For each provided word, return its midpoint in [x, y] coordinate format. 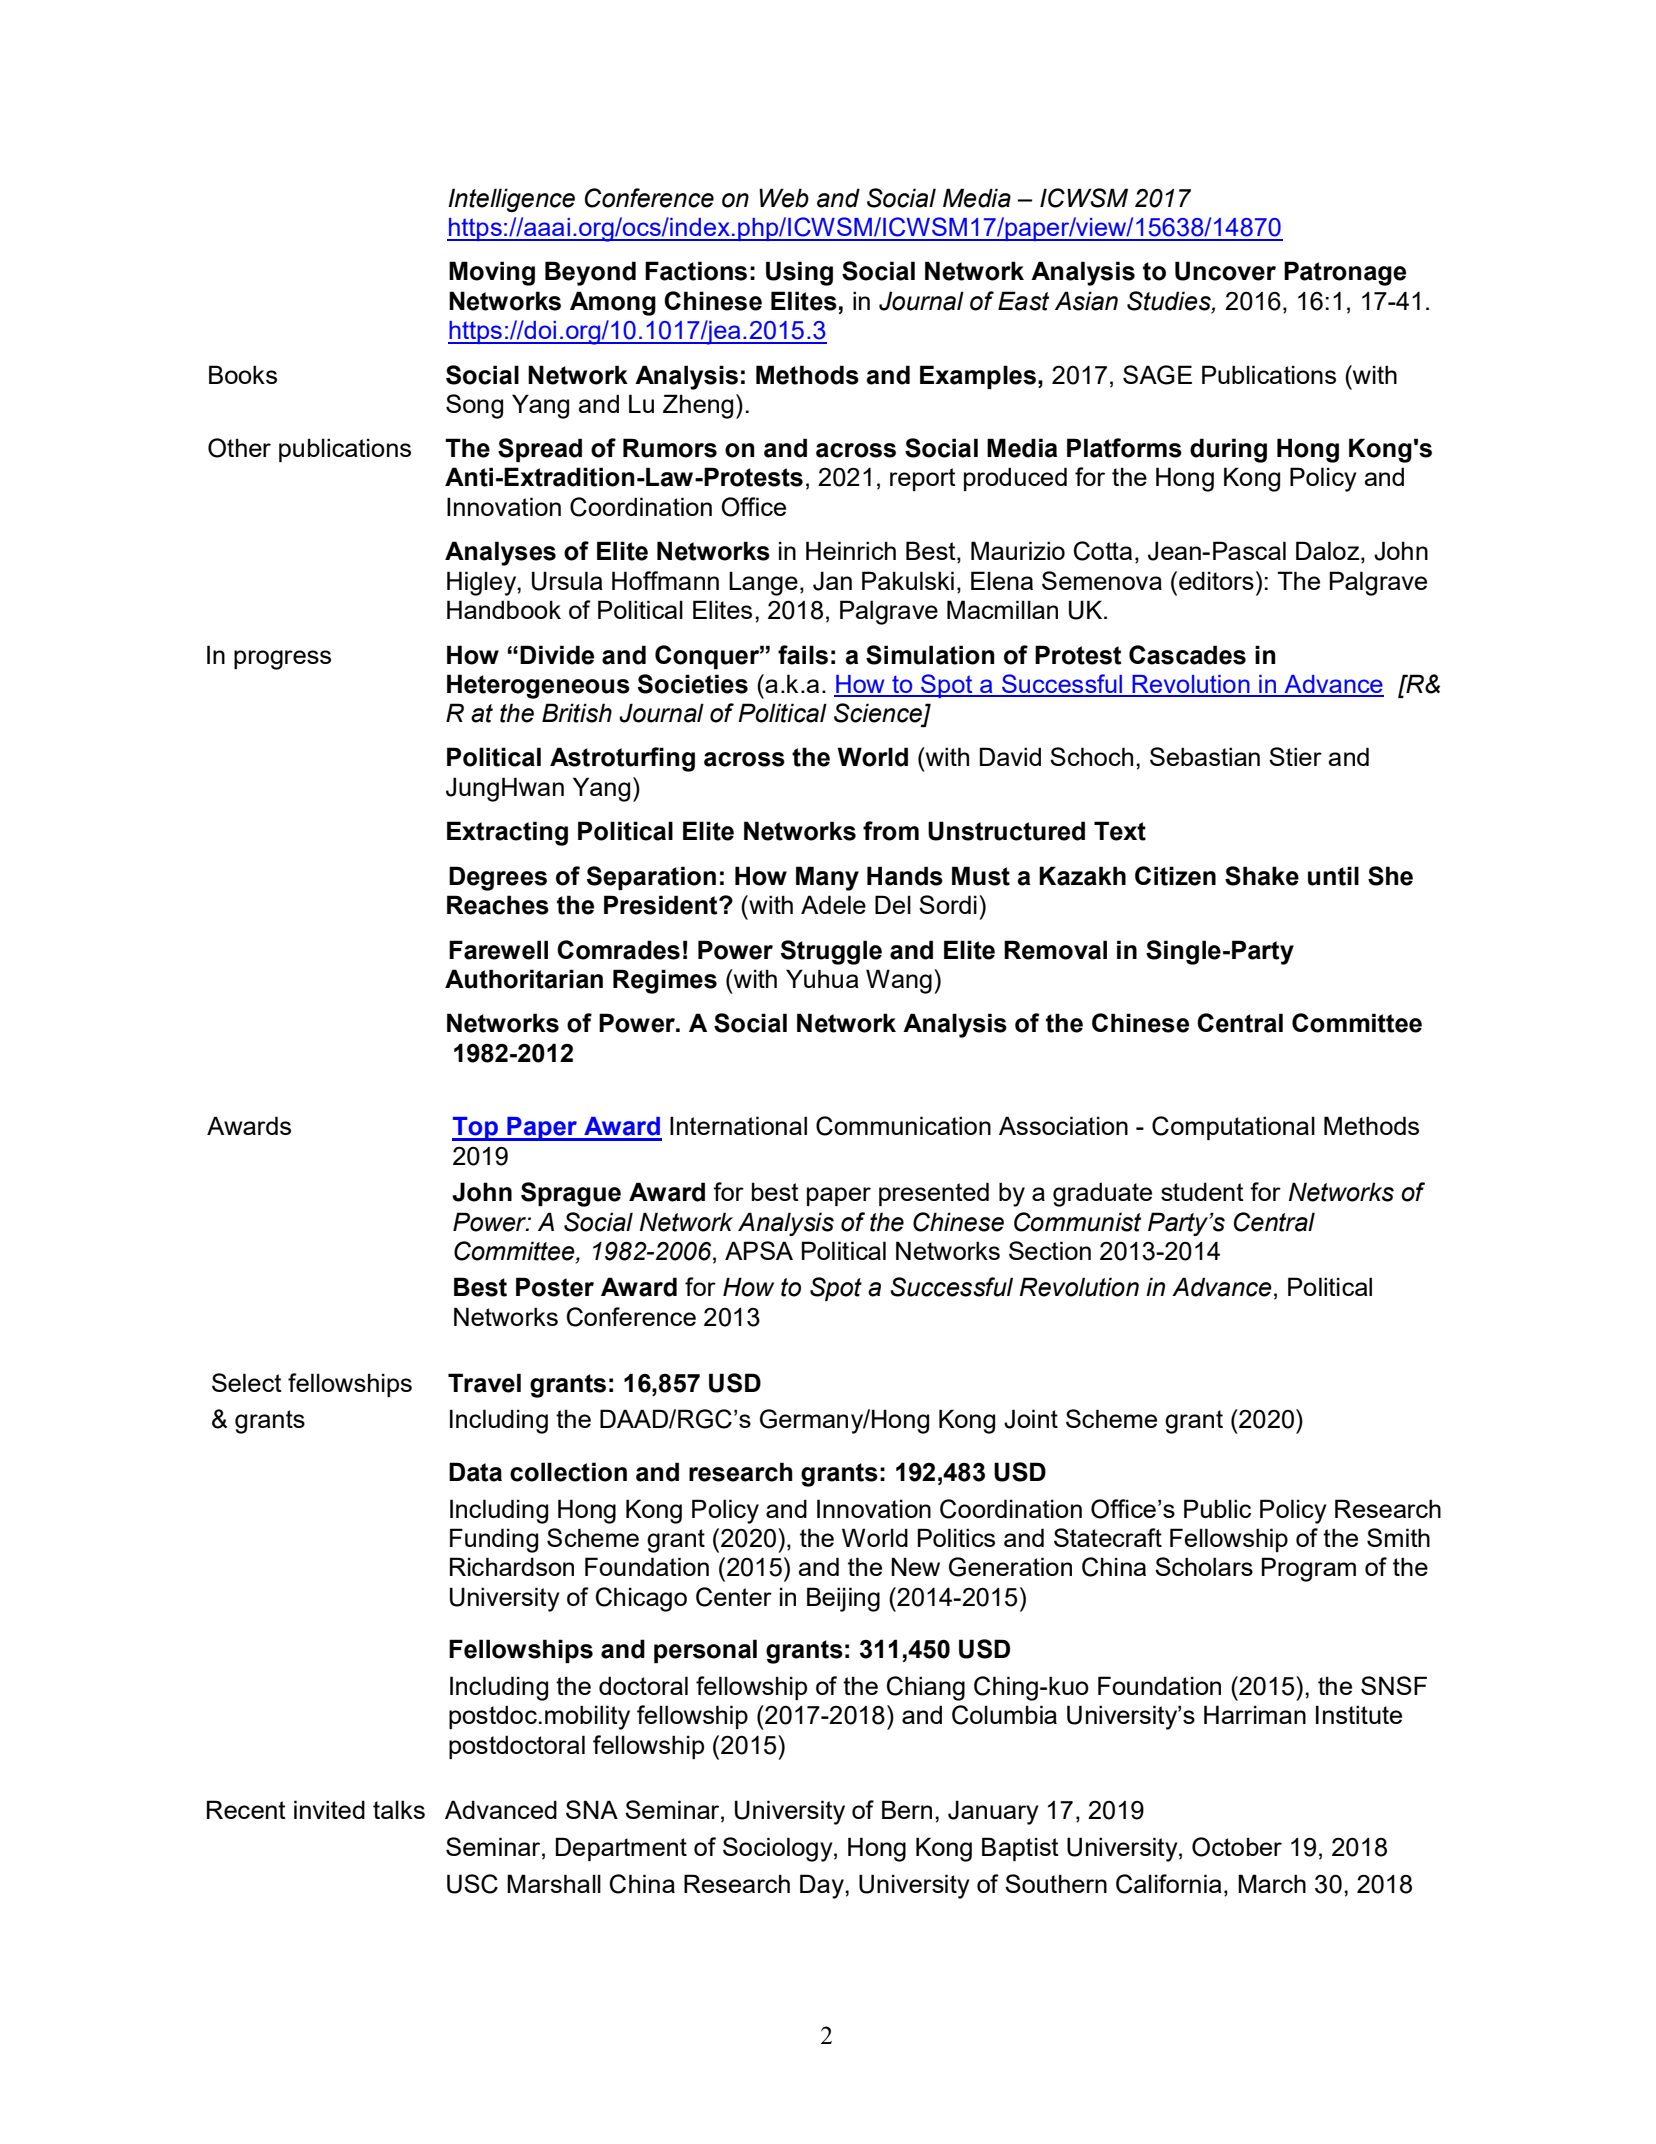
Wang [899, 981]
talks [399, 1809]
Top [476, 1129]
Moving [492, 273]
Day [823, 1886]
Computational [1233, 1128]
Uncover [1225, 271]
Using [799, 273]
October [1237, 1847]
